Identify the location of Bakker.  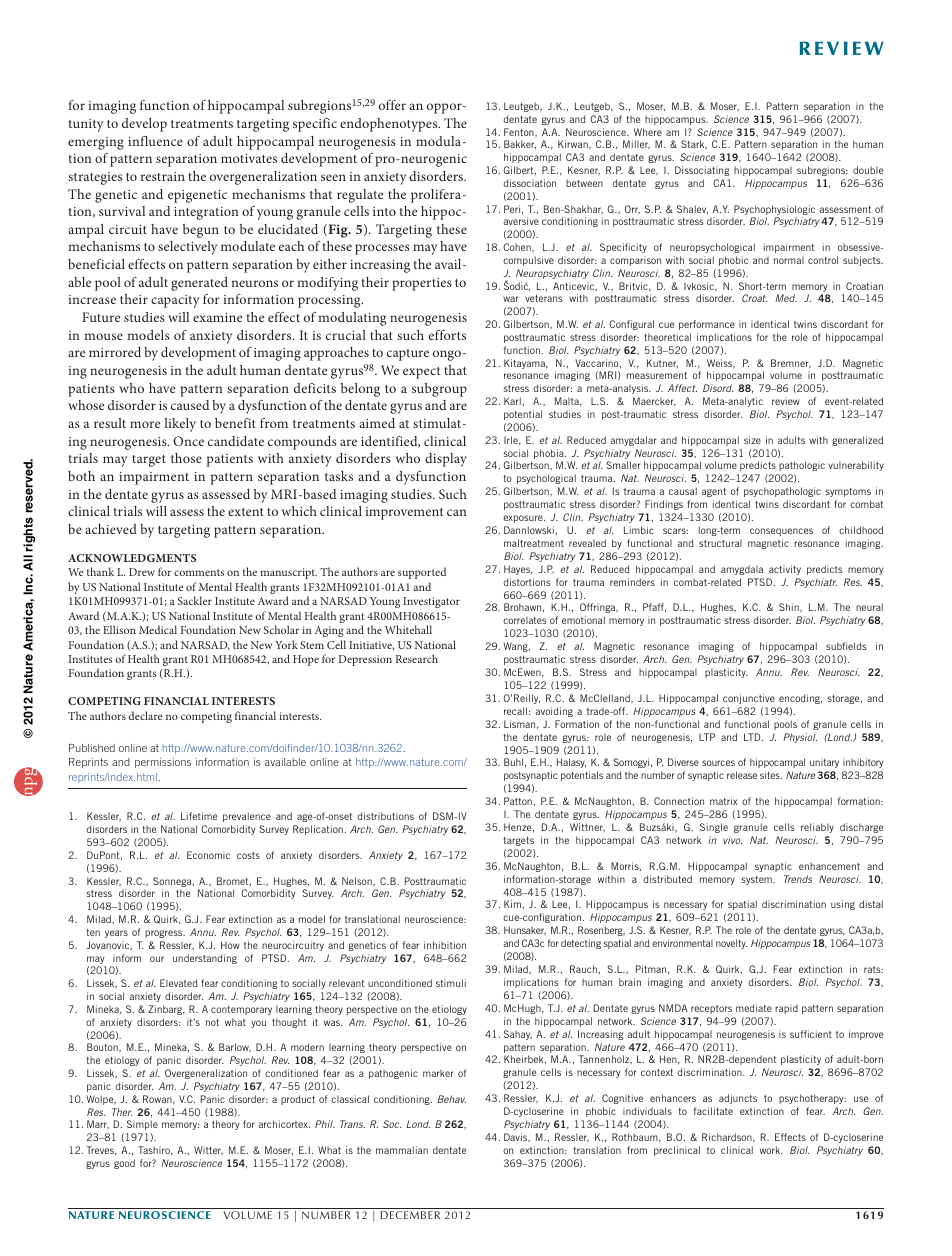
(520, 144).
